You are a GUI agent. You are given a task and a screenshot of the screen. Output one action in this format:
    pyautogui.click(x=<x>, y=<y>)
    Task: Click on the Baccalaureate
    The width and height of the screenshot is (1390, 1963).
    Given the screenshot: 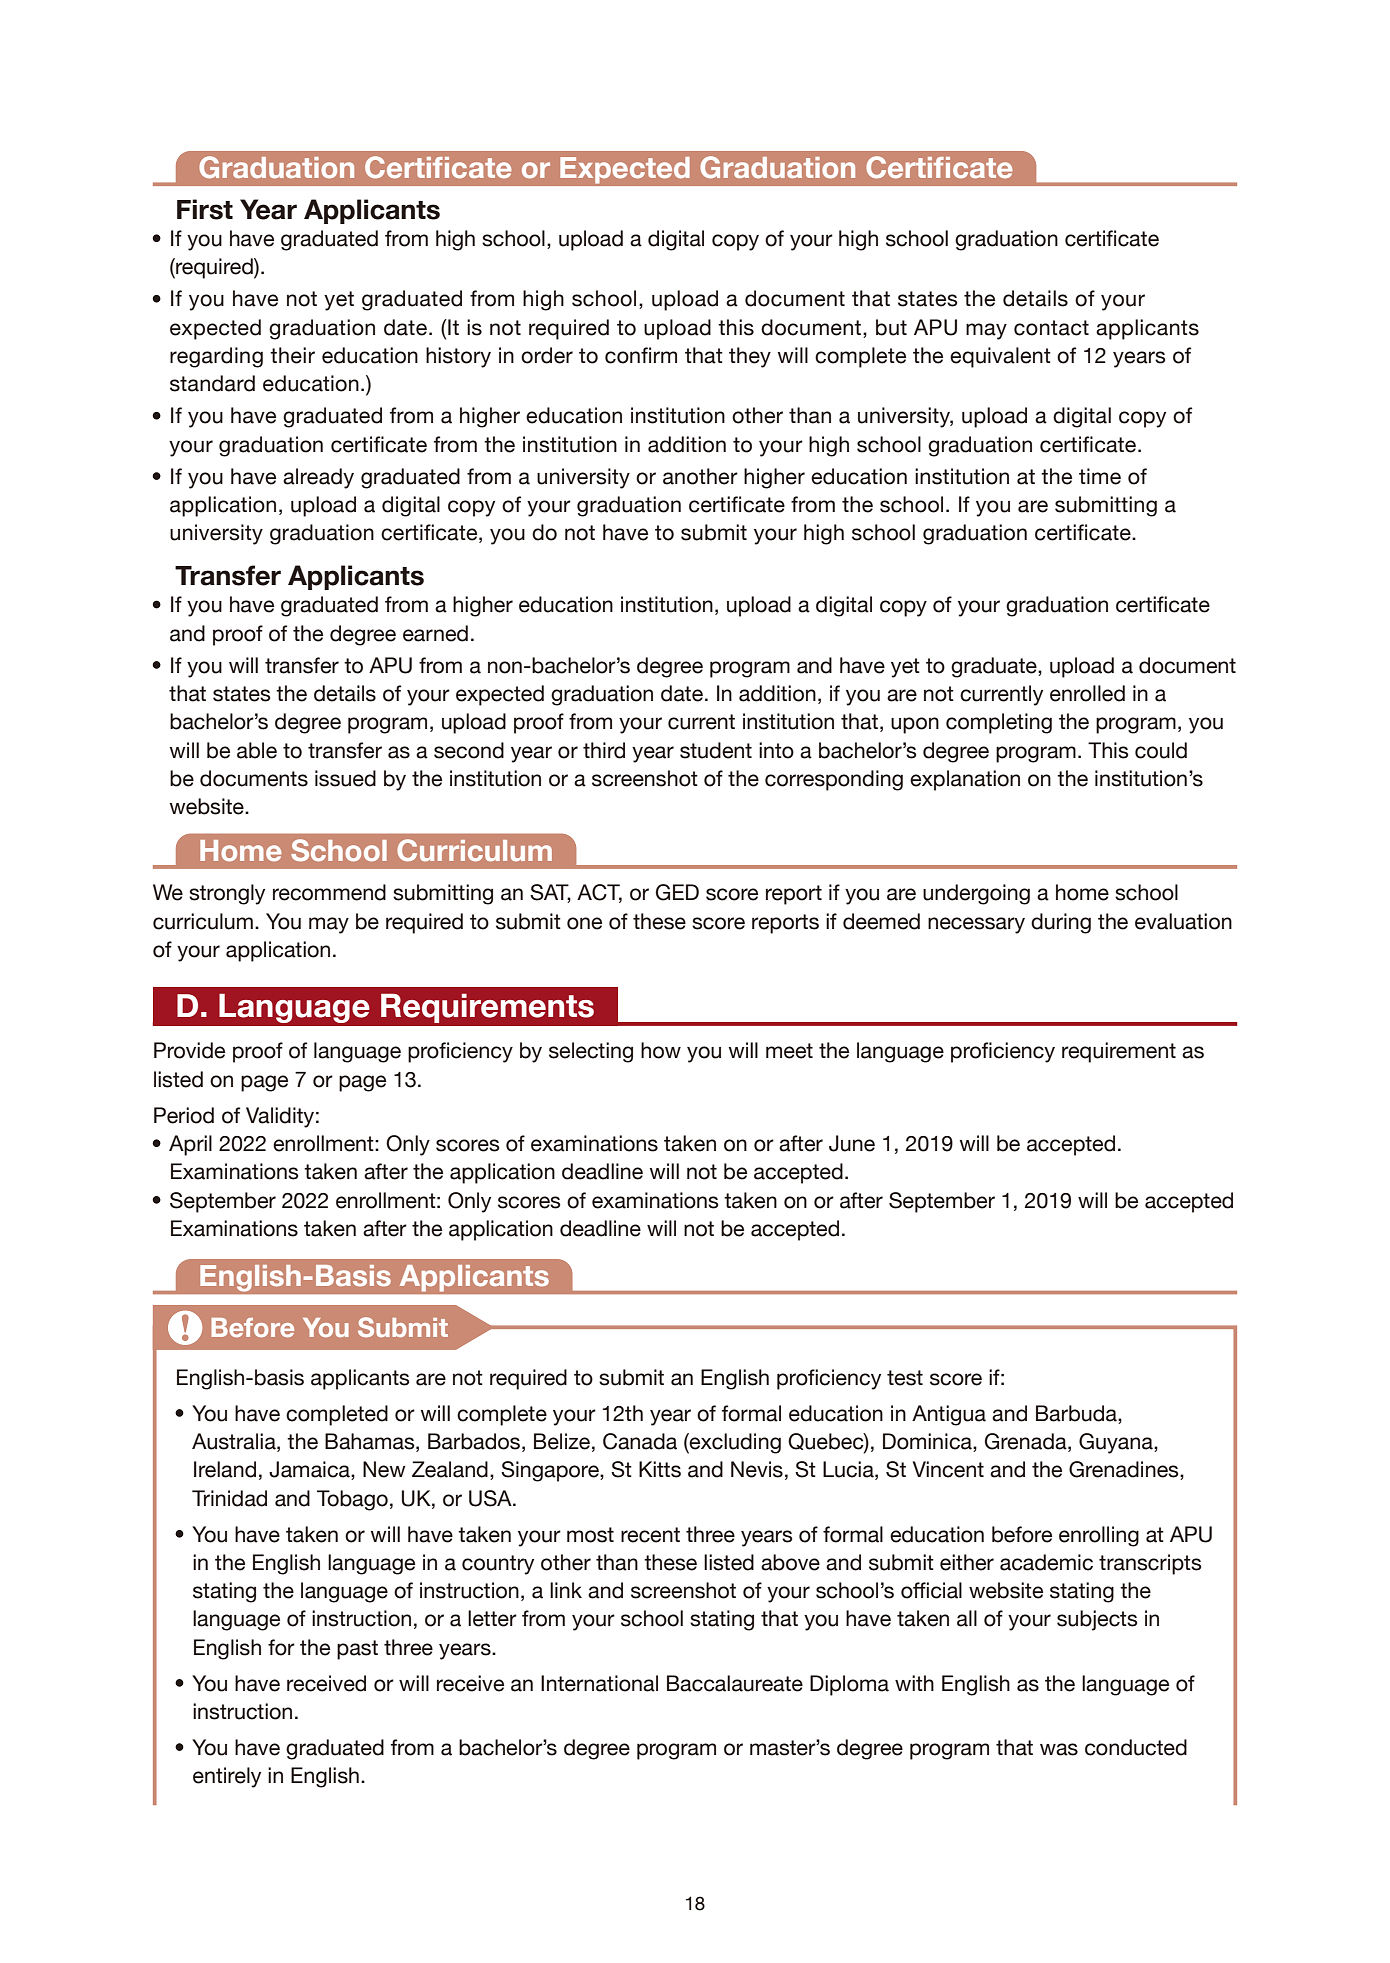 What is the action you would take?
    pyautogui.click(x=735, y=1683)
